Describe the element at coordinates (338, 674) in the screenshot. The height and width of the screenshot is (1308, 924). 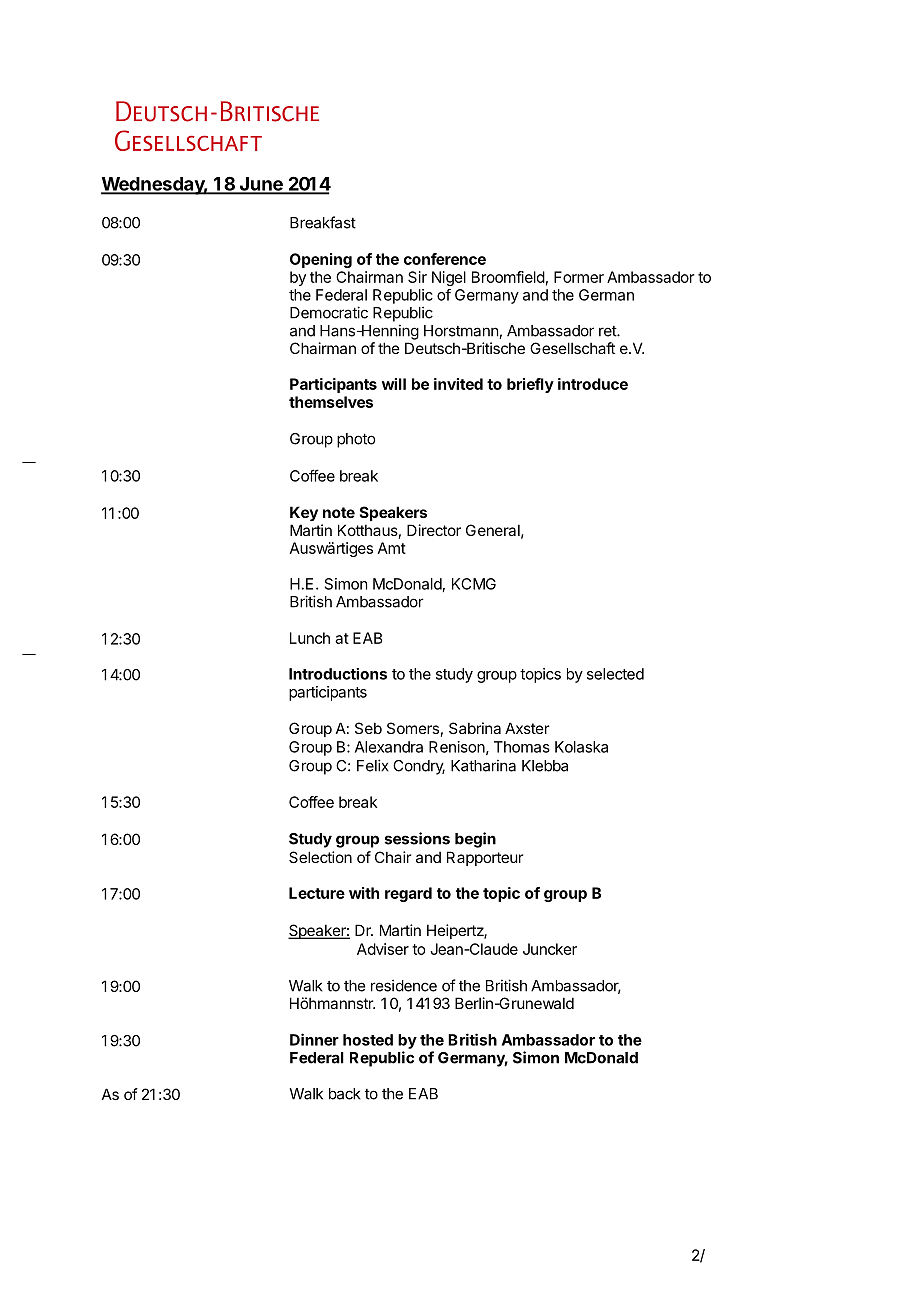
I see `Introductions` at that location.
